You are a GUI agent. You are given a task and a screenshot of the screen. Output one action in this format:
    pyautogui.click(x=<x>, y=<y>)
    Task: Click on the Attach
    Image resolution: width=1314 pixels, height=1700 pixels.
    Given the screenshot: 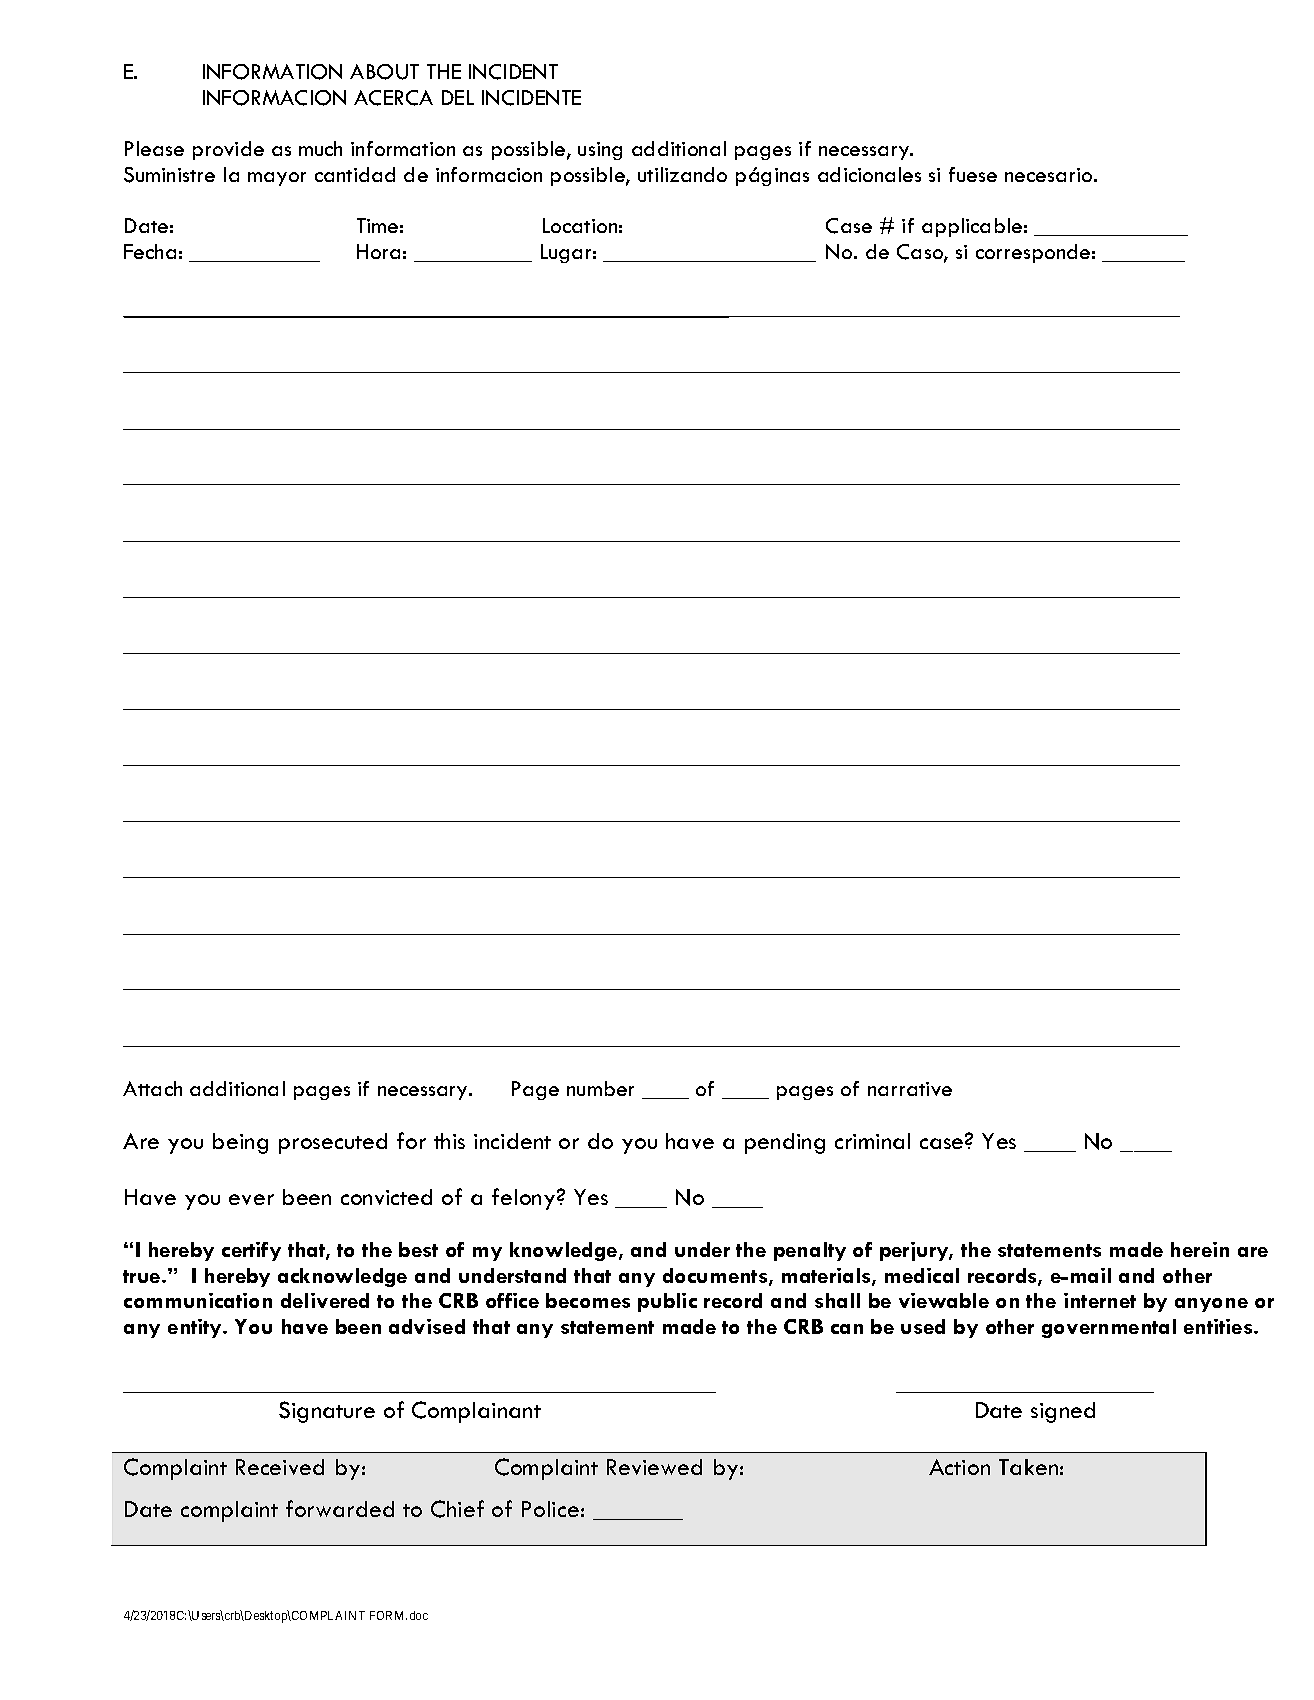 What is the action you would take?
    pyautogui.click(x=152, y=1088)
